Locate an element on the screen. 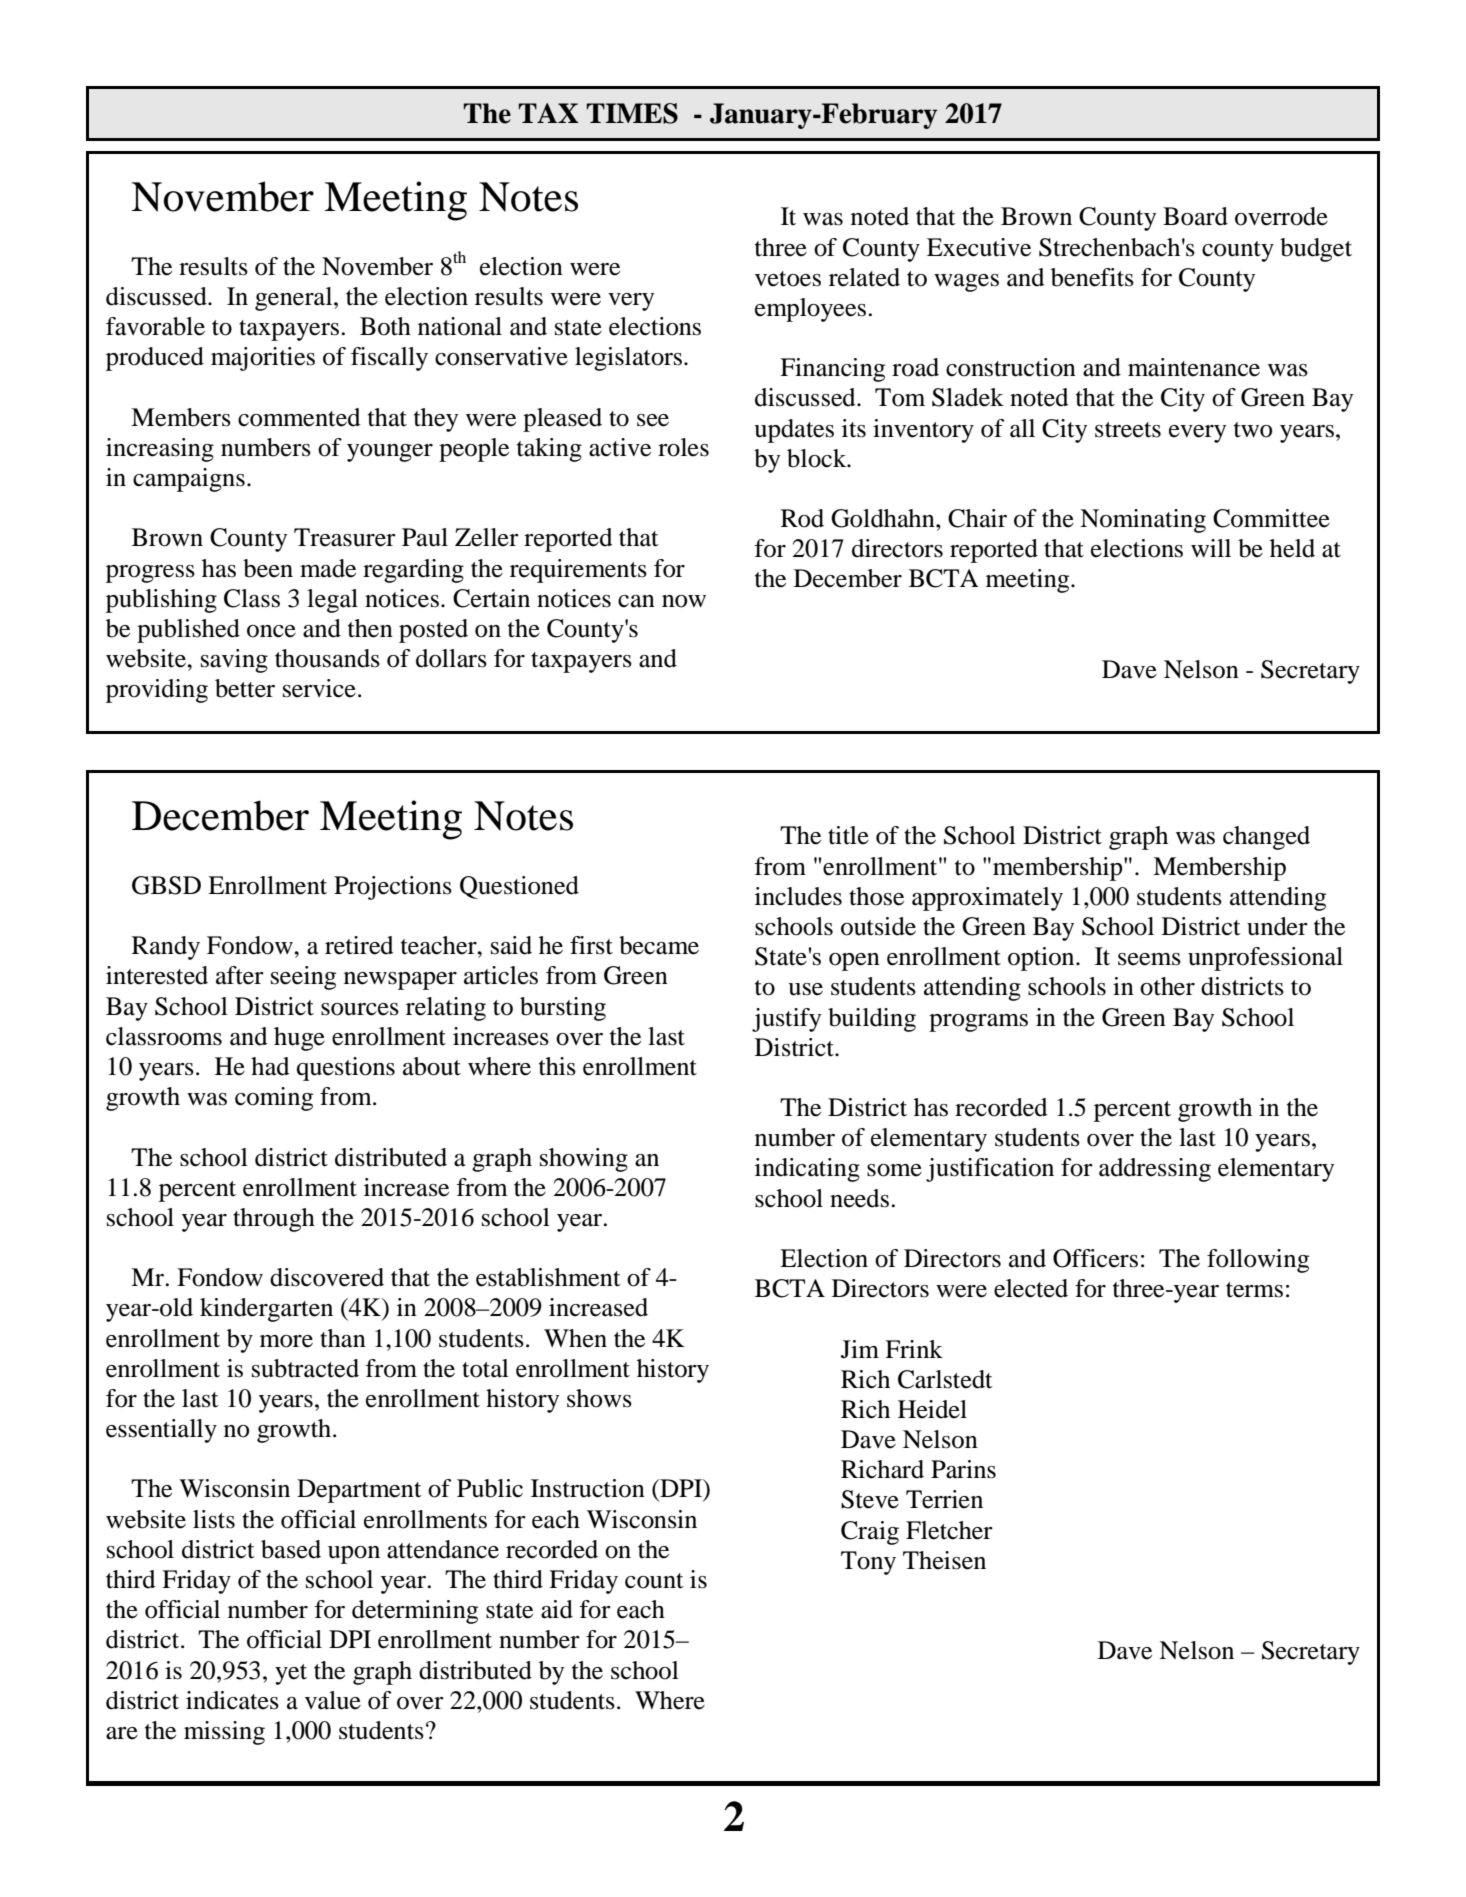  will is located at coordinates (1211, 548).
